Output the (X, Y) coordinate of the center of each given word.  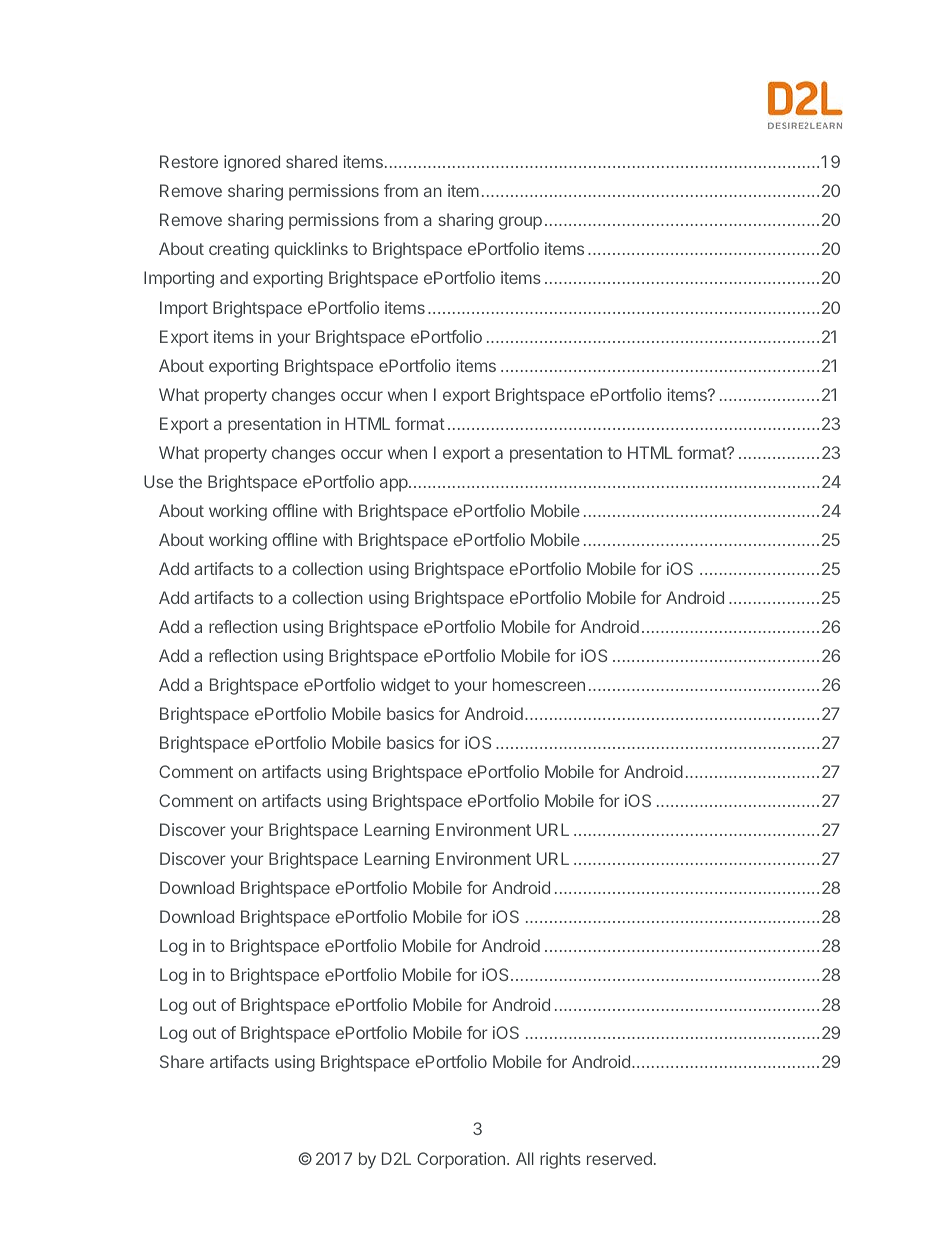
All (525, 1158)
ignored (252, 163)
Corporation (461, 1160)
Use (158, 481)
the (190, 481)
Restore (189, 161)
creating (239, 250)
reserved (619, 1158)
